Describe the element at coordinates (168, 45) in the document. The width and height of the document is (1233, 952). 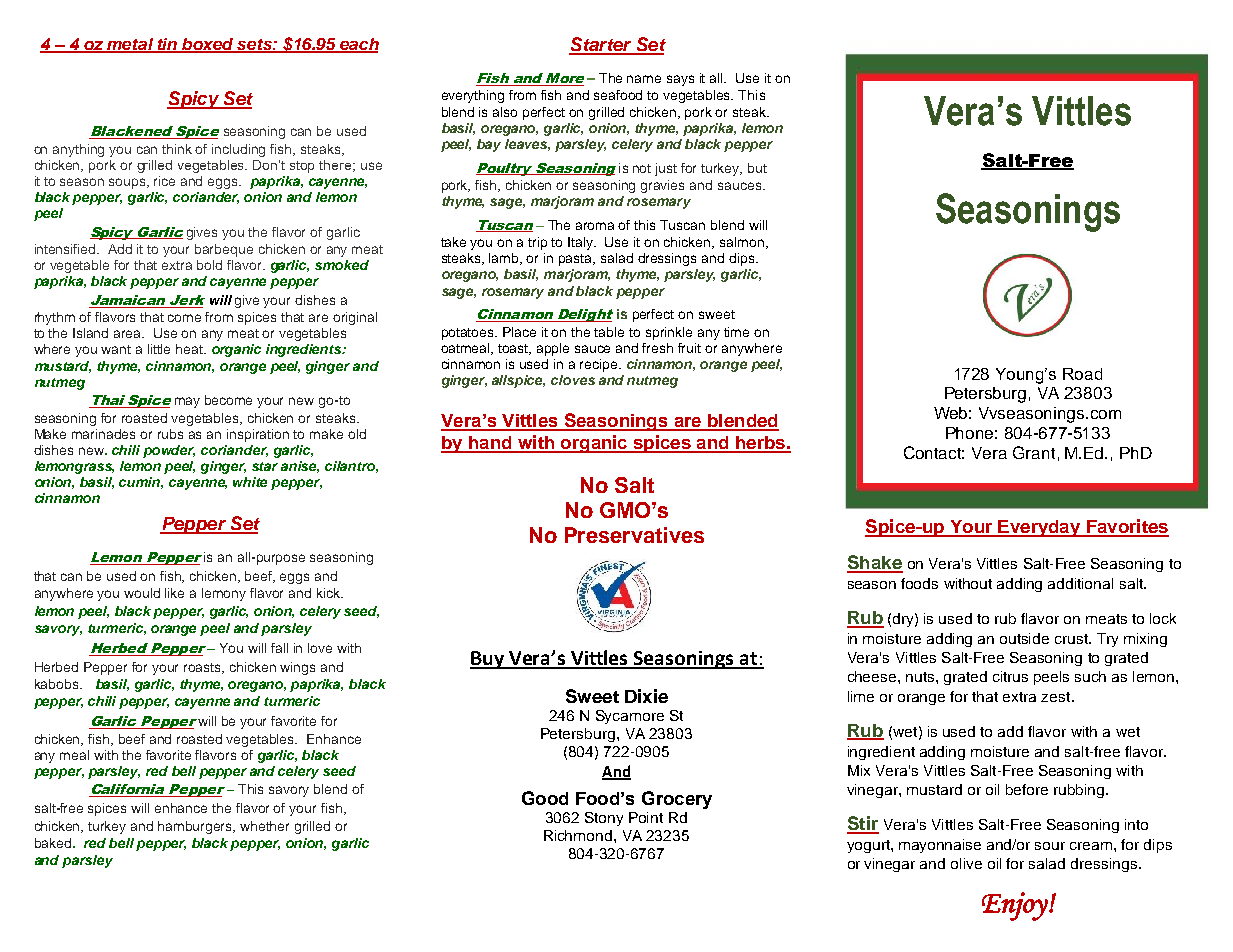
I see `tin` at that location.
